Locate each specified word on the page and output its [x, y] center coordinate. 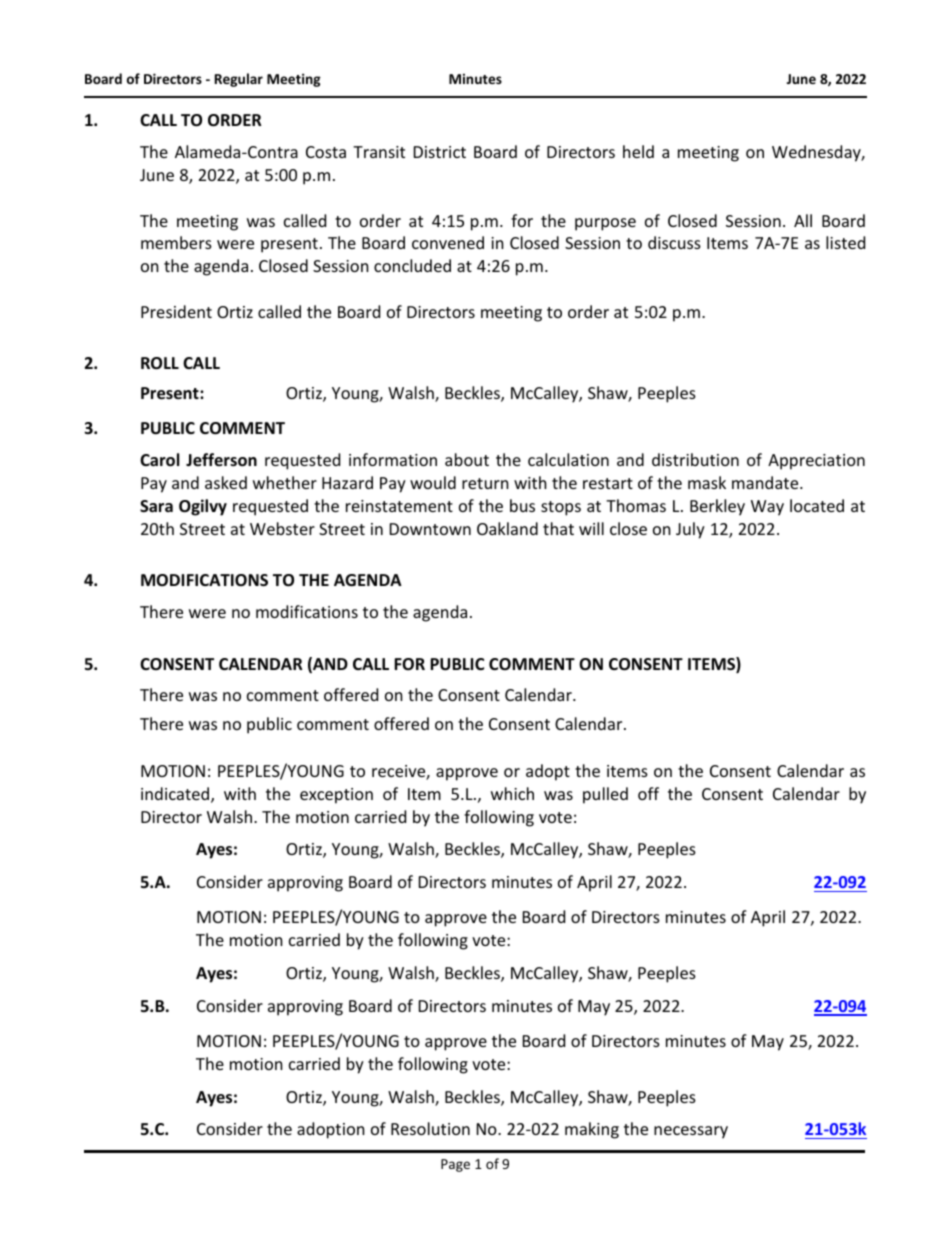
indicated [176, 795]
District [440, 152]
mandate [766, 482]
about [467, 459]
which [512, 793]
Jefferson [221, 460]
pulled [605, 795]
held [638, 151]
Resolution [430, 1128]
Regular [239, 80]
